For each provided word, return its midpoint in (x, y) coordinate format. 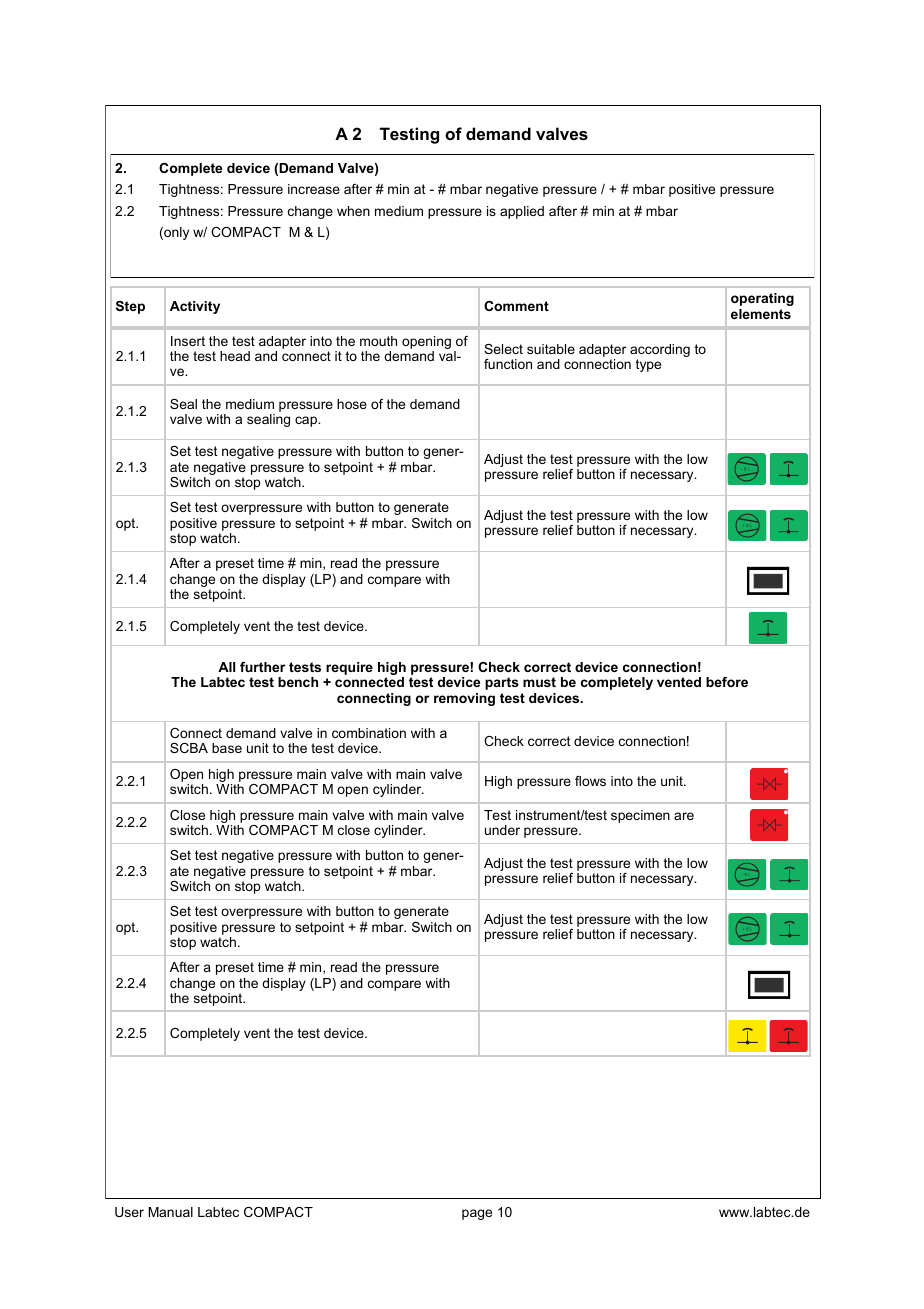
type (648, 365)
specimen (640, 816)
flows (590, 781)
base (227, 748)
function (508, 364)
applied (522, 212)
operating (762, 299)
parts (502, 683)
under (502, 830)
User (129, 1212)
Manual (170, 1212)
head (235, 356)
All (226, 667)
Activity (195, 307)
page (477, 1214)
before (727, 682)
